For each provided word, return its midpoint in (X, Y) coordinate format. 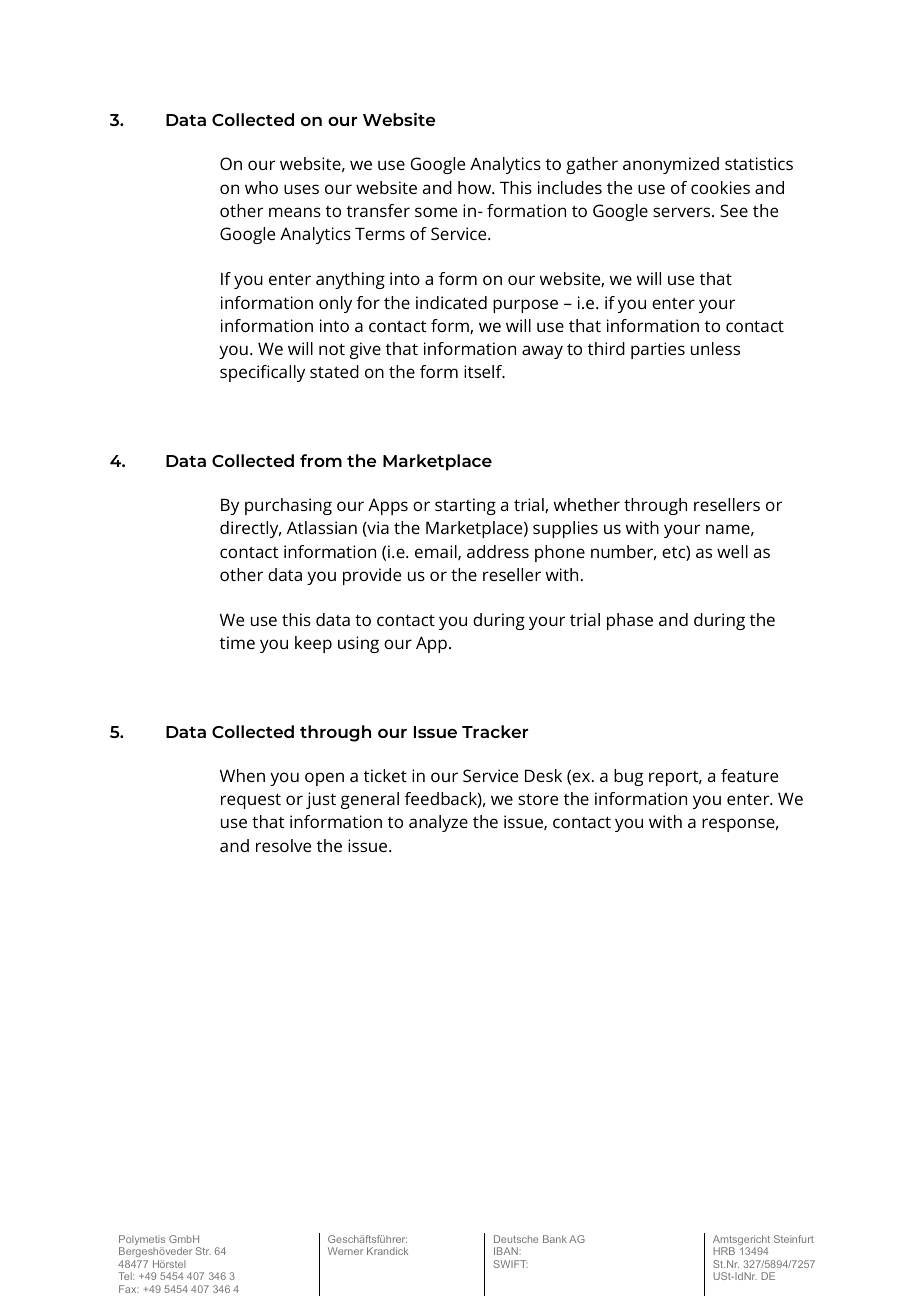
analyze (438, 823)
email (437, 552)
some (436, 212)
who (261, 187)
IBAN (507, 1251)
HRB (724, 1251)
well (732, 551)
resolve (283, 845)
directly (250, 529)
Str (203, 1251)
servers (683, 212)
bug (628, 777)
